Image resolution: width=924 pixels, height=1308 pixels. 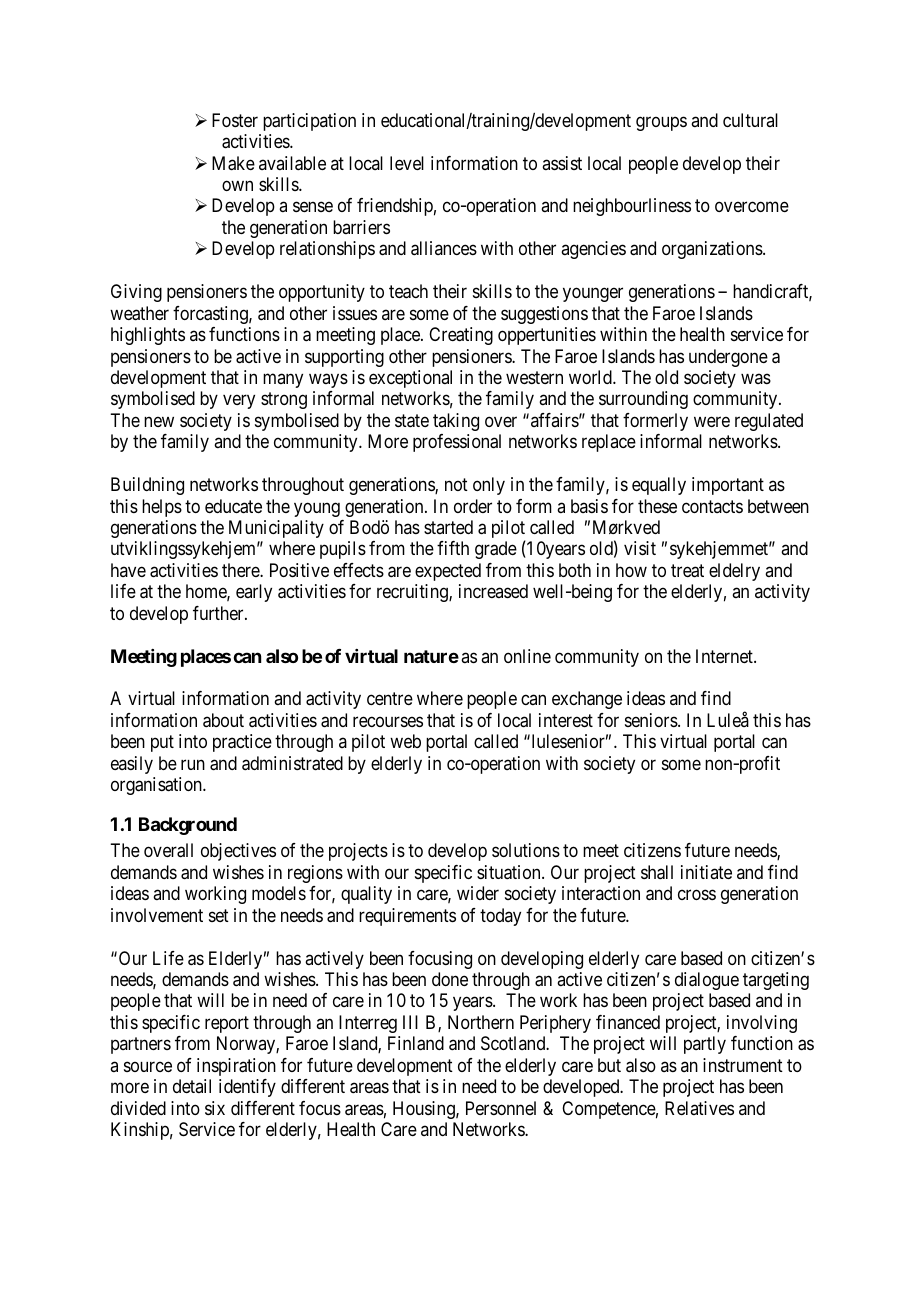 What do you see at coordinates (233, 163) in the screenshot?
I see `Make` at bounding box center [233, 163].
